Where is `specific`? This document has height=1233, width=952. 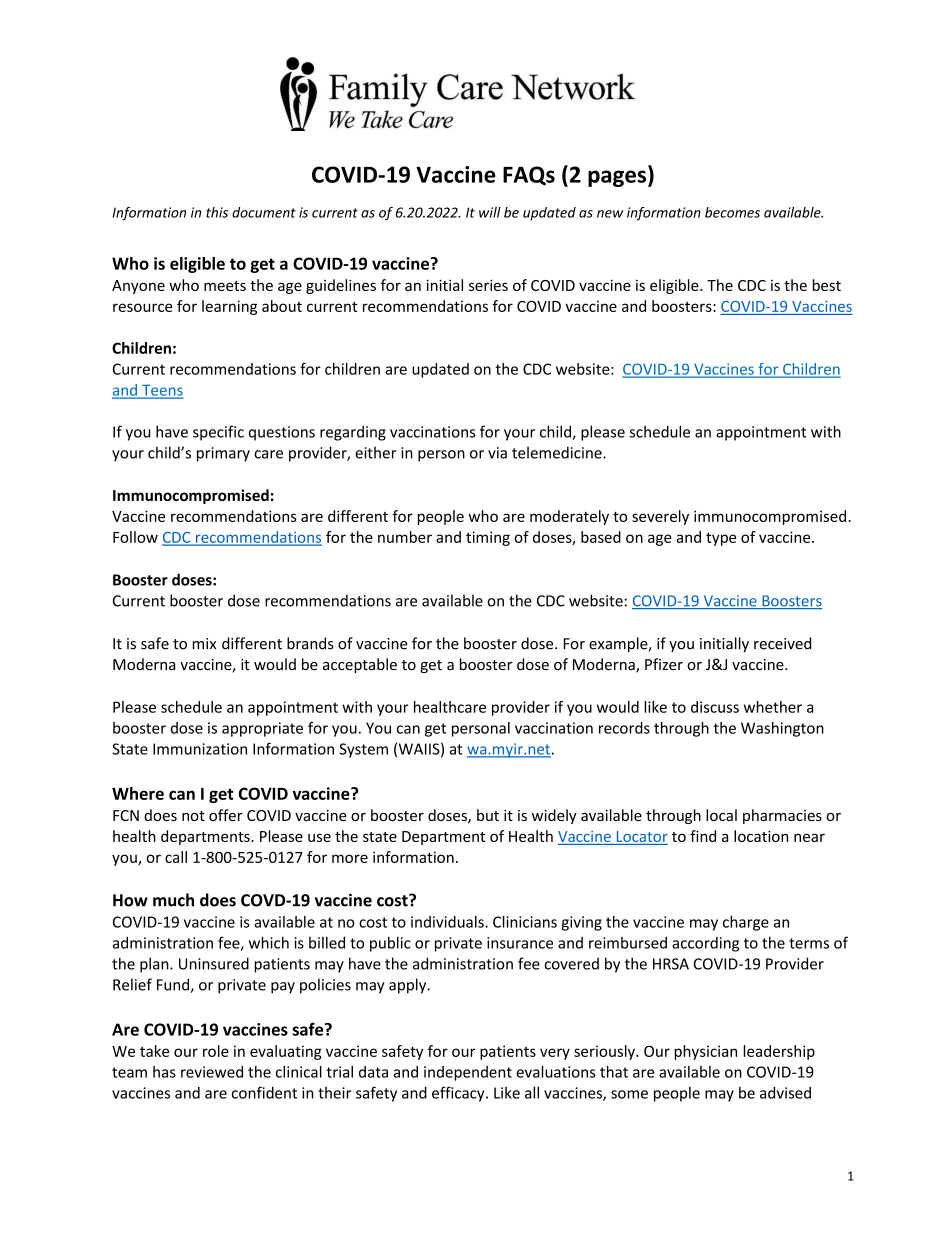 specific is located at coordinates (218, 433).
